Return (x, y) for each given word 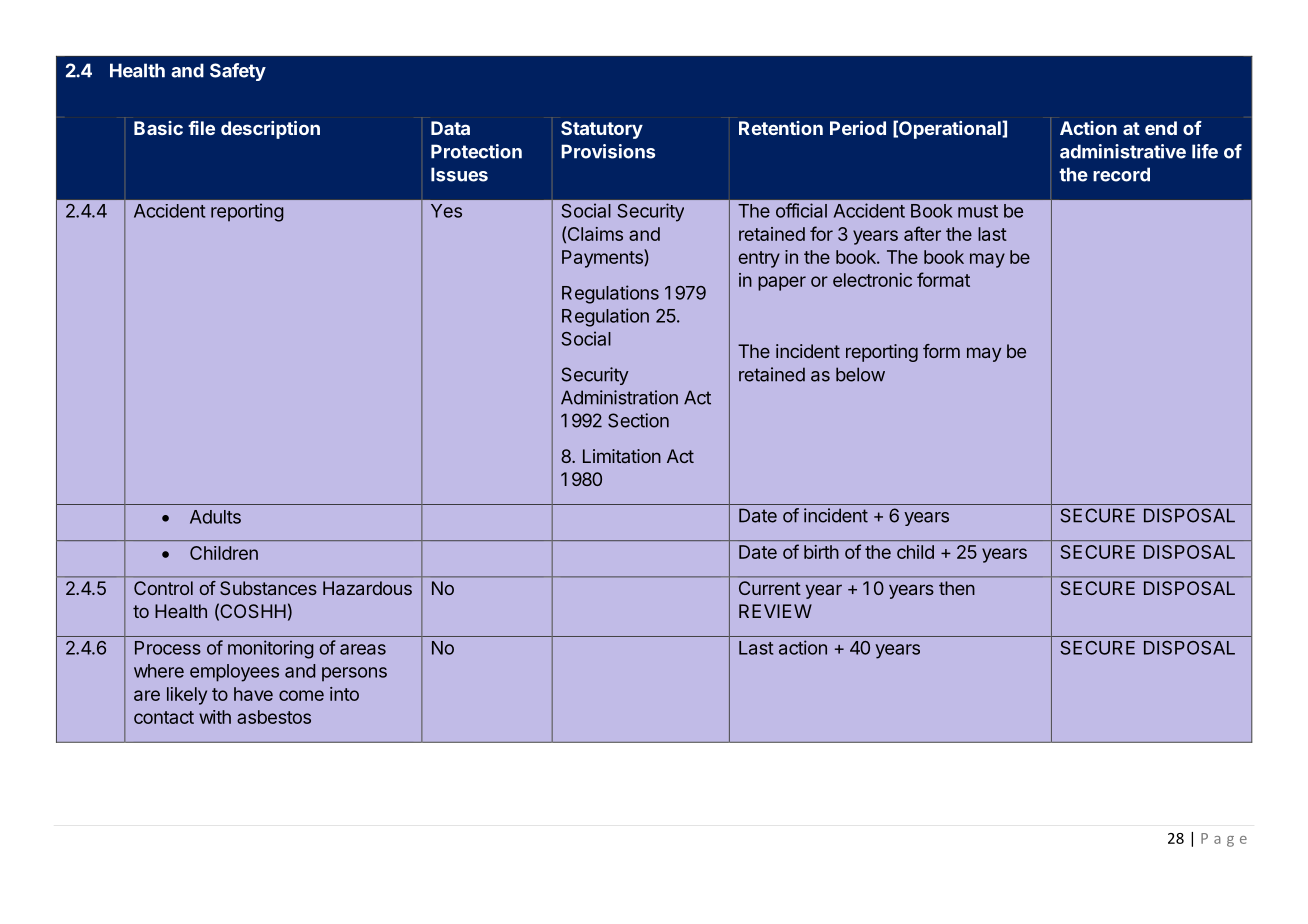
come (301, 695)
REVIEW (775, 611)
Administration (619, 397)
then (957, 588)
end (1161, 128)
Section (638, 420)
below (860, 374)
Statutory (602, 130)
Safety (238, 72)
